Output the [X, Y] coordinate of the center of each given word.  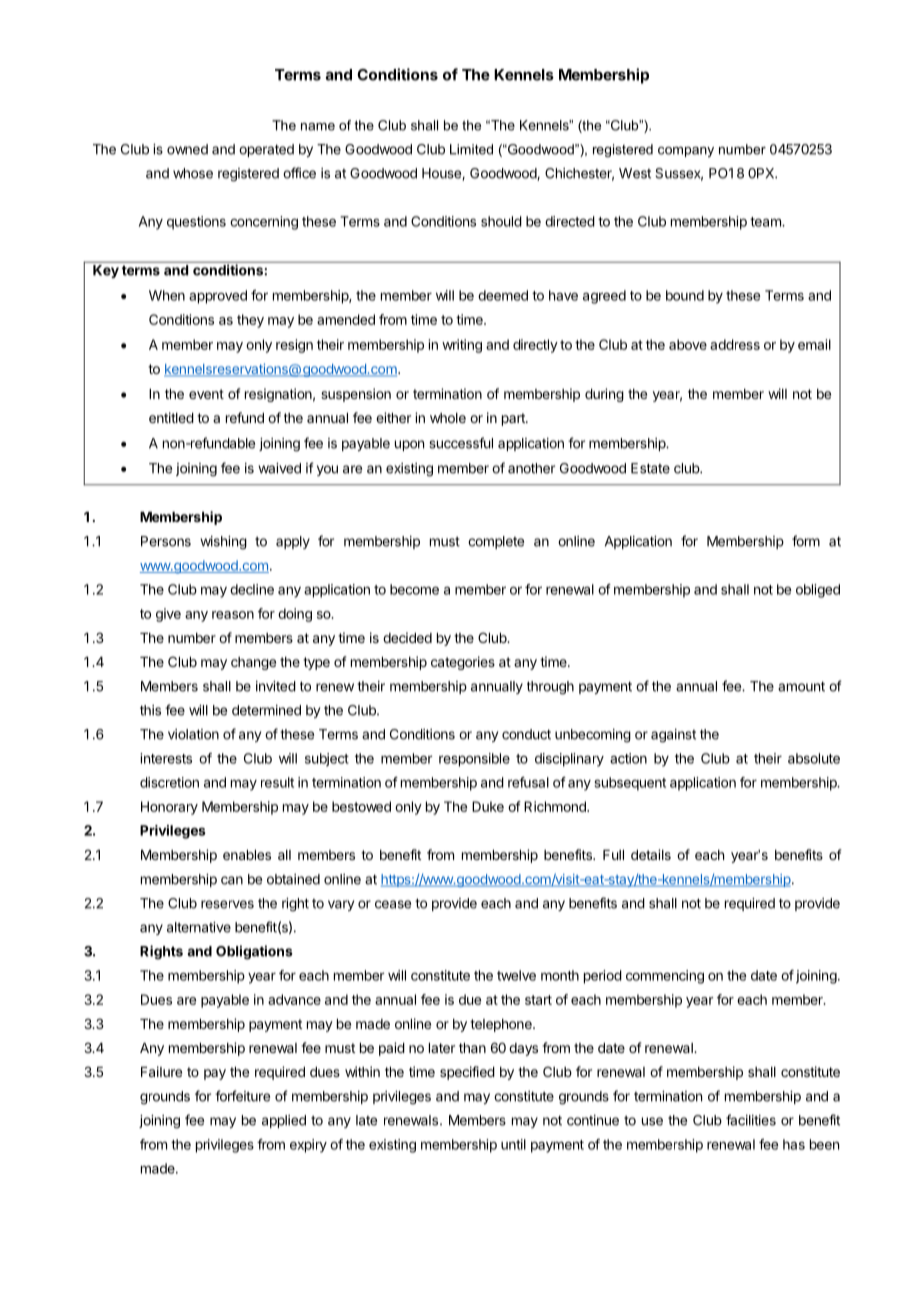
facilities [751, 1120]
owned [187, 149]
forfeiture [242, 1096]
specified [467, 1073]
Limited [471, 149]
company [686, 152]
